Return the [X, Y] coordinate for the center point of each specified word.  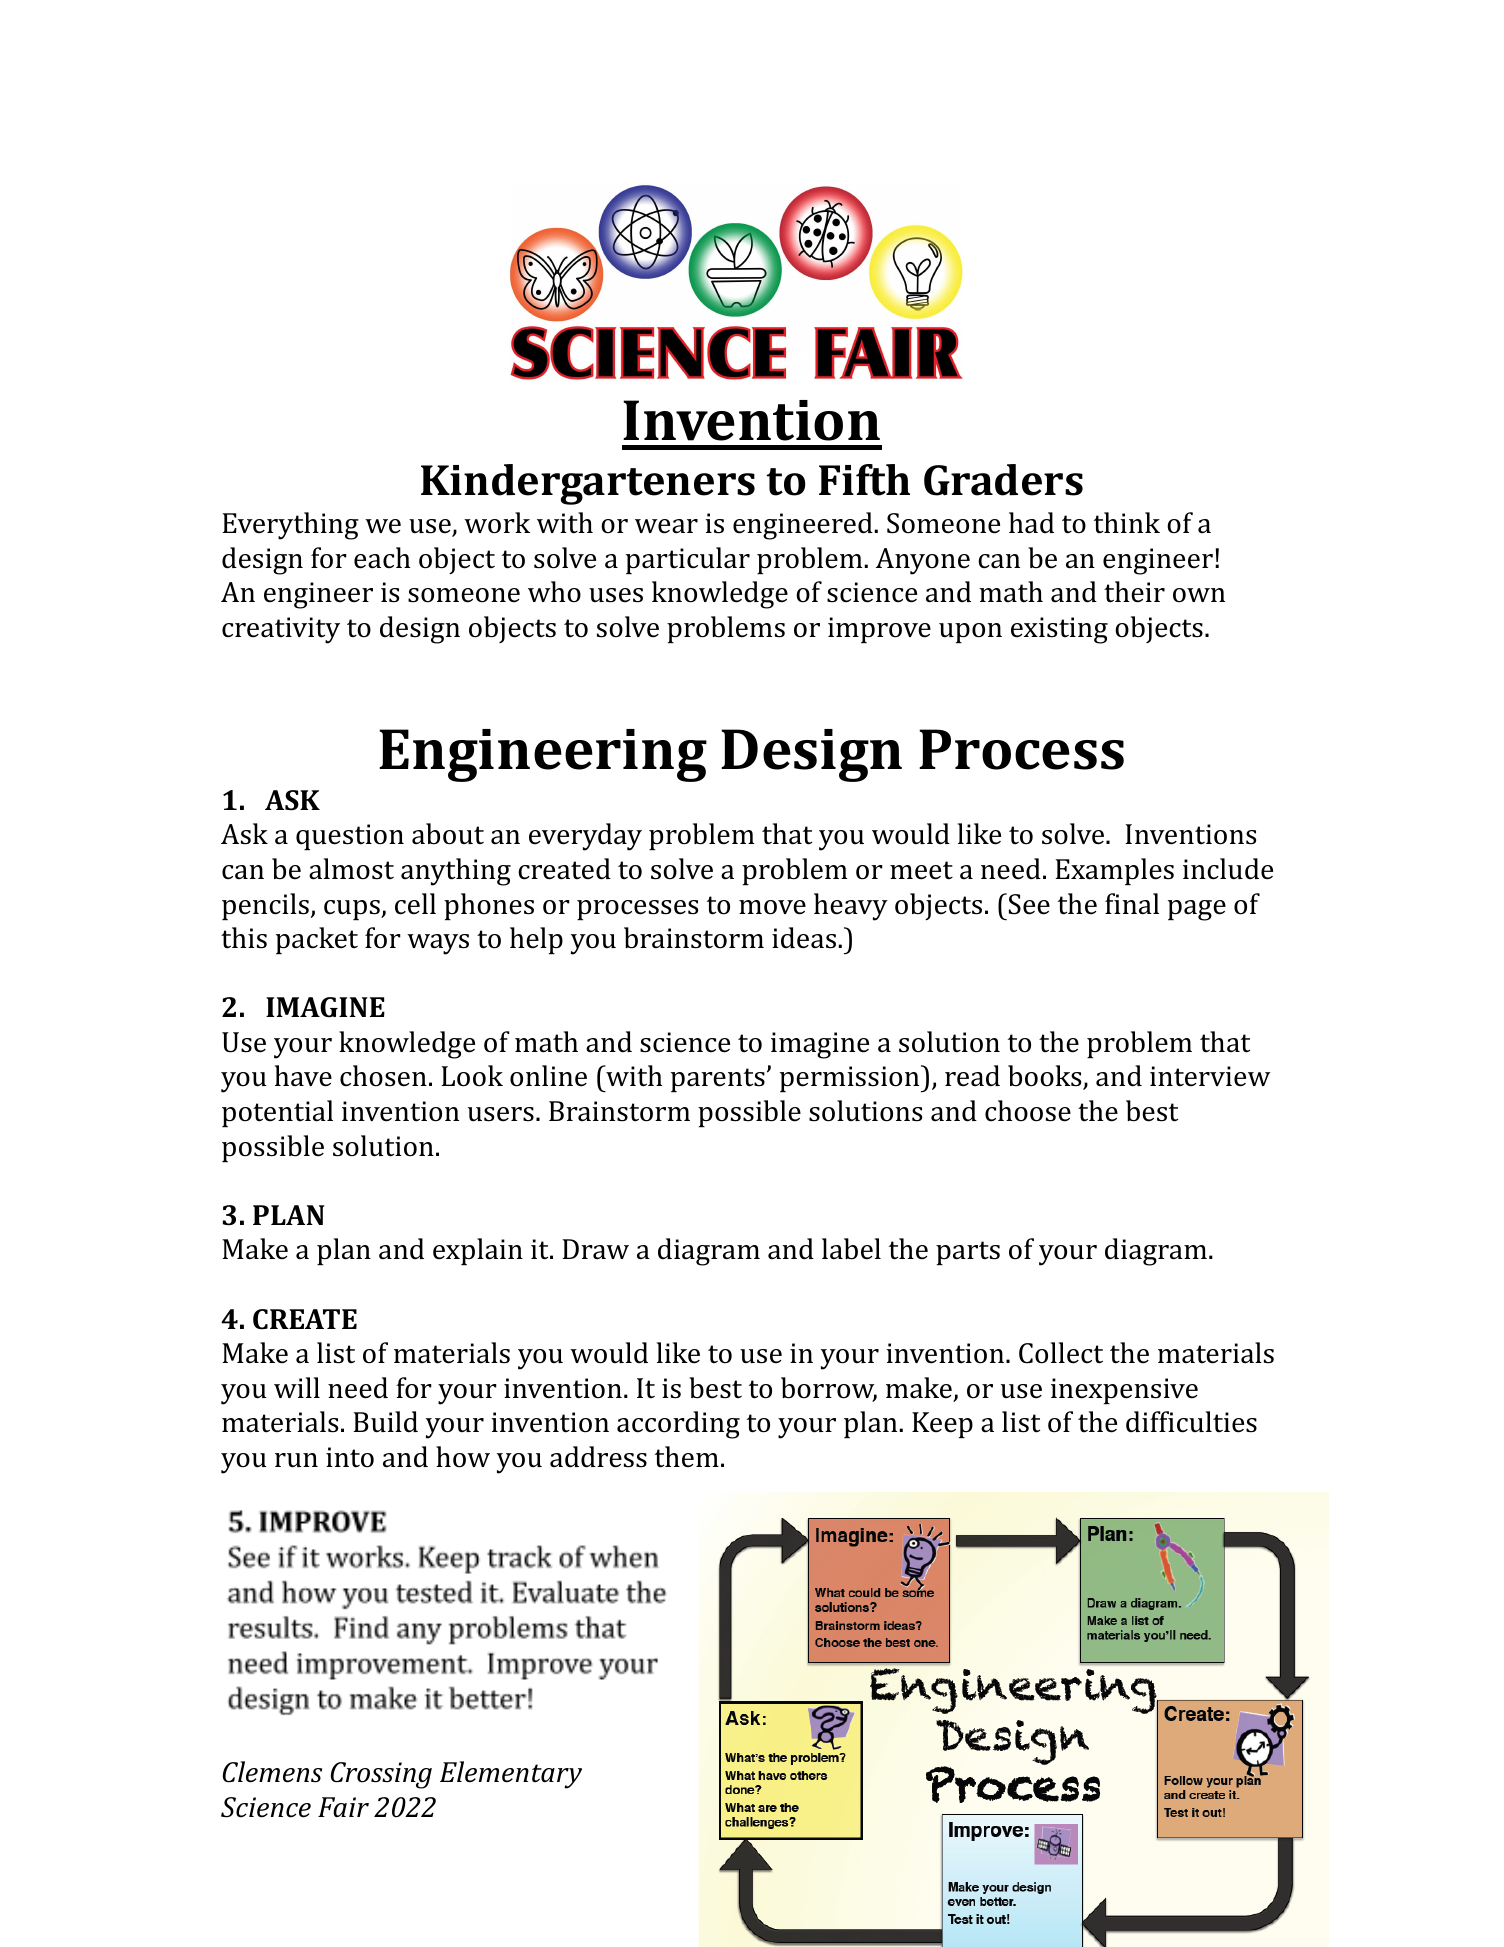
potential [277, 1113]
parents [718, 1080]
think [1127, 523]
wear [666, 526]
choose [1028, 1111]
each [382, 558]
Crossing [381, 1775]
